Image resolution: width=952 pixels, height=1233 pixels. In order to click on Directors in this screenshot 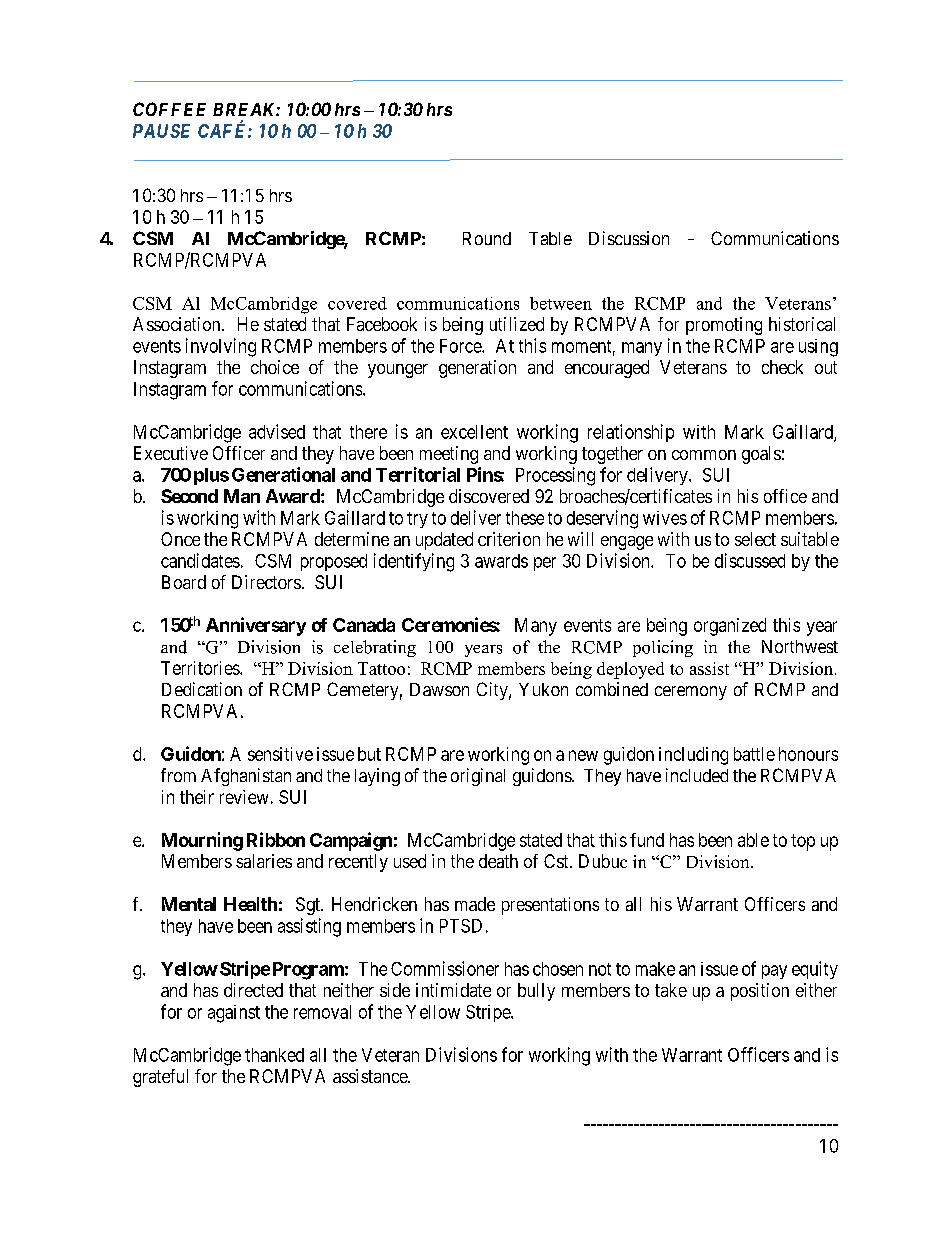, I will do `click(266, 582)`.
